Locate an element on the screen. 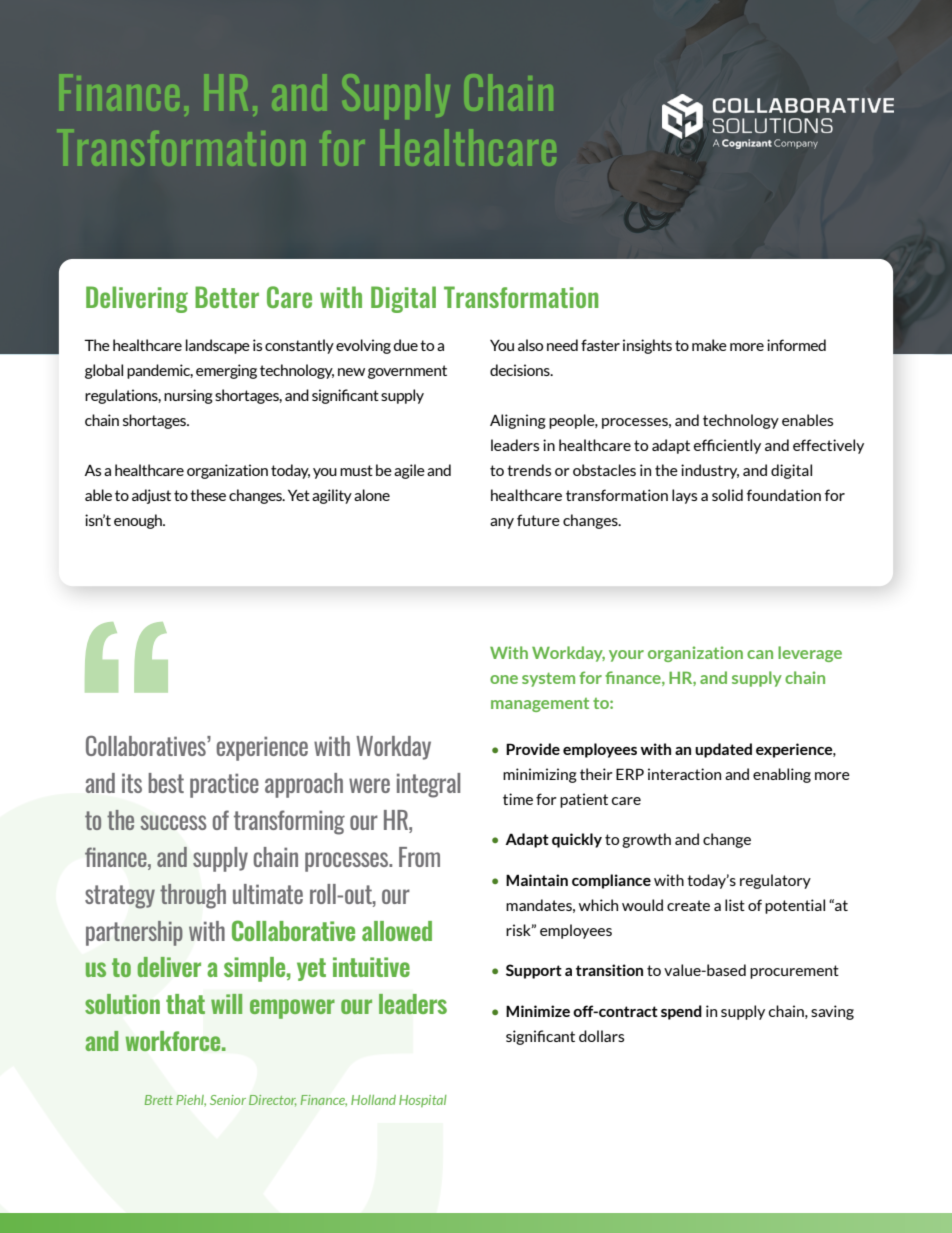 The width and height of the screenshot is (952, 1233). make is located at coordinates (709, 345).
